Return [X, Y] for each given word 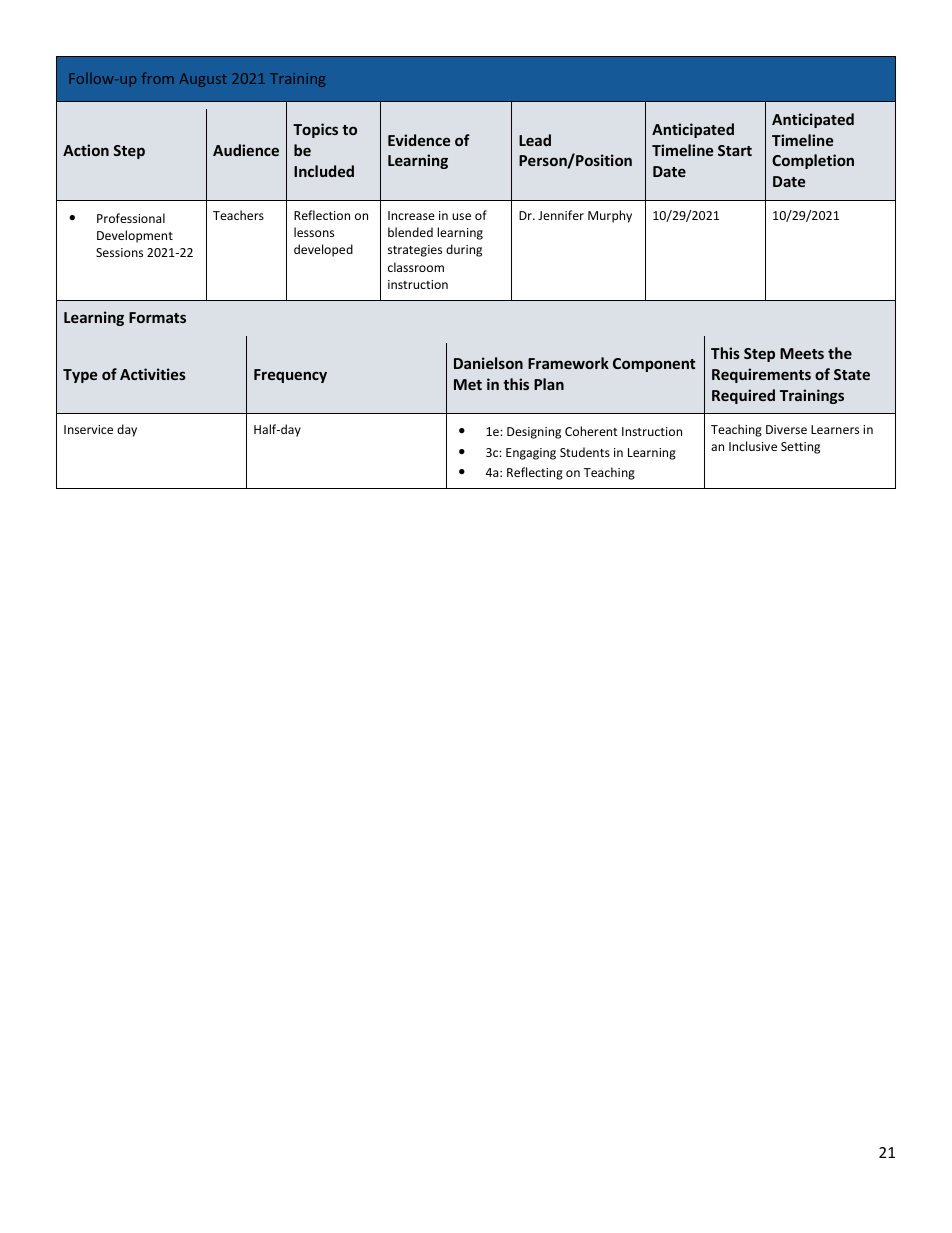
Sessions [119, 252]
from [158, 78]
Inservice [88, 429]
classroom [416, 267]
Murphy [610, 216]
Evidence [419, 140]
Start [735, 150]
